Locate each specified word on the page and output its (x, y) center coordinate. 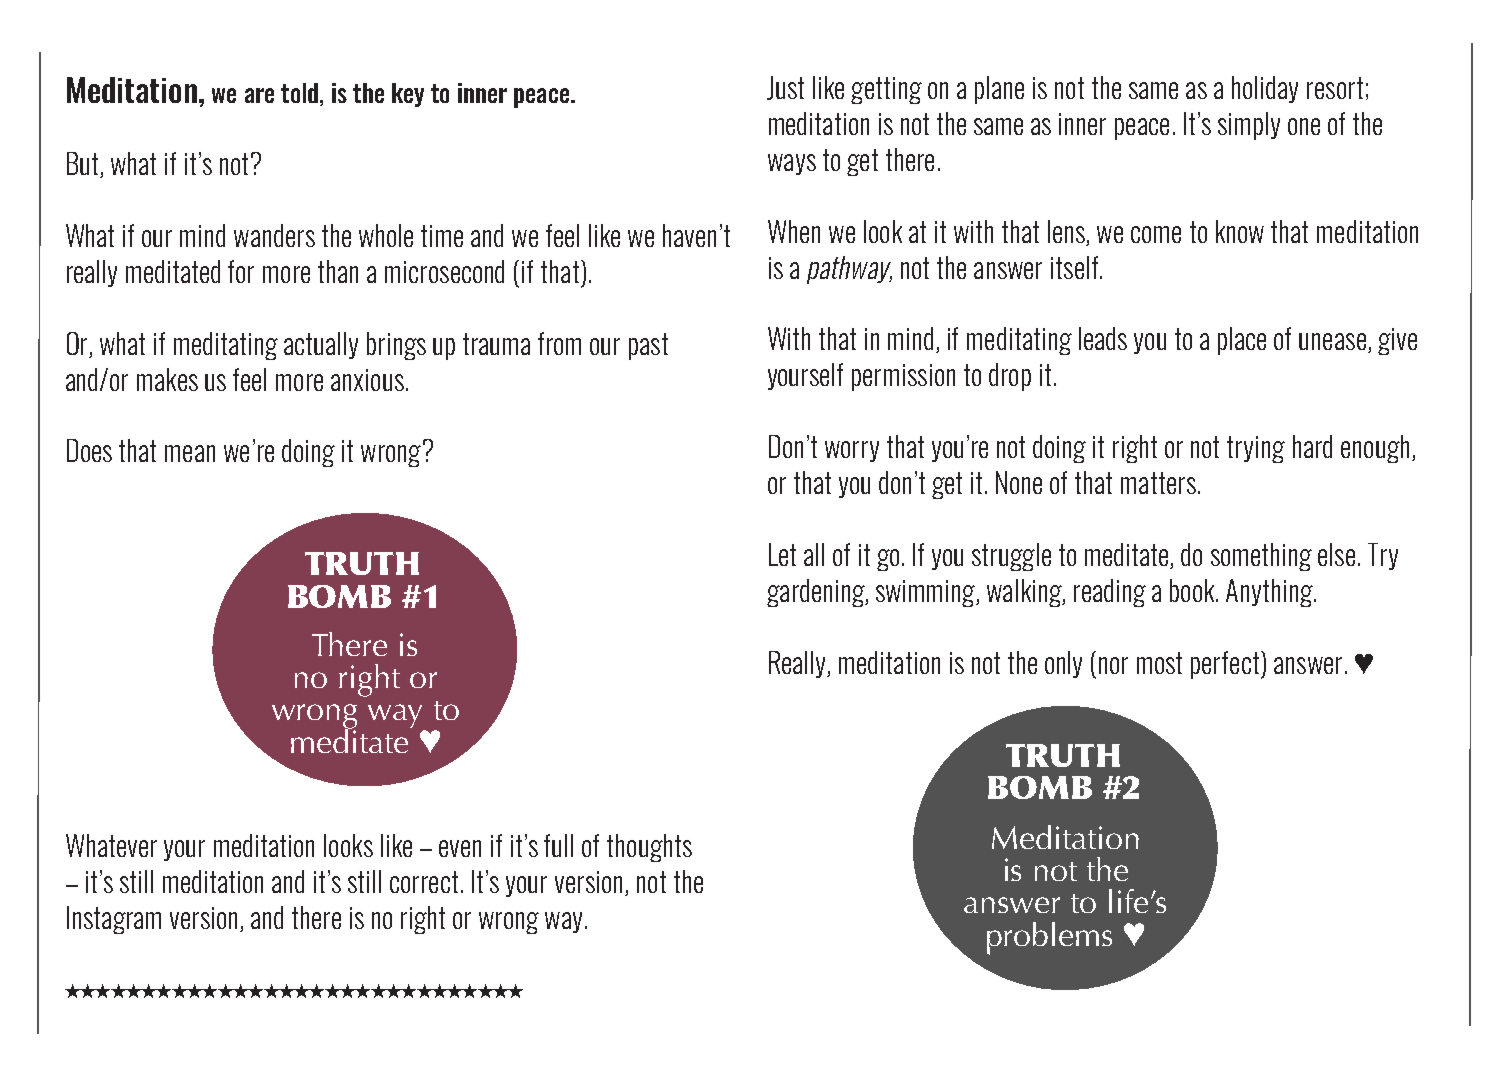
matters (1158, 483)
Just (785, 88)
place (1242, 341)
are (259, 95)
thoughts (649, 848)
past (648, 346)
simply (1249, 126)
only (1063, 664)
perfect (1226, 665)
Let (782, 554)
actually (321, 345)
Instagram (114, 920)
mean (190, 453)
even (460, 848)
